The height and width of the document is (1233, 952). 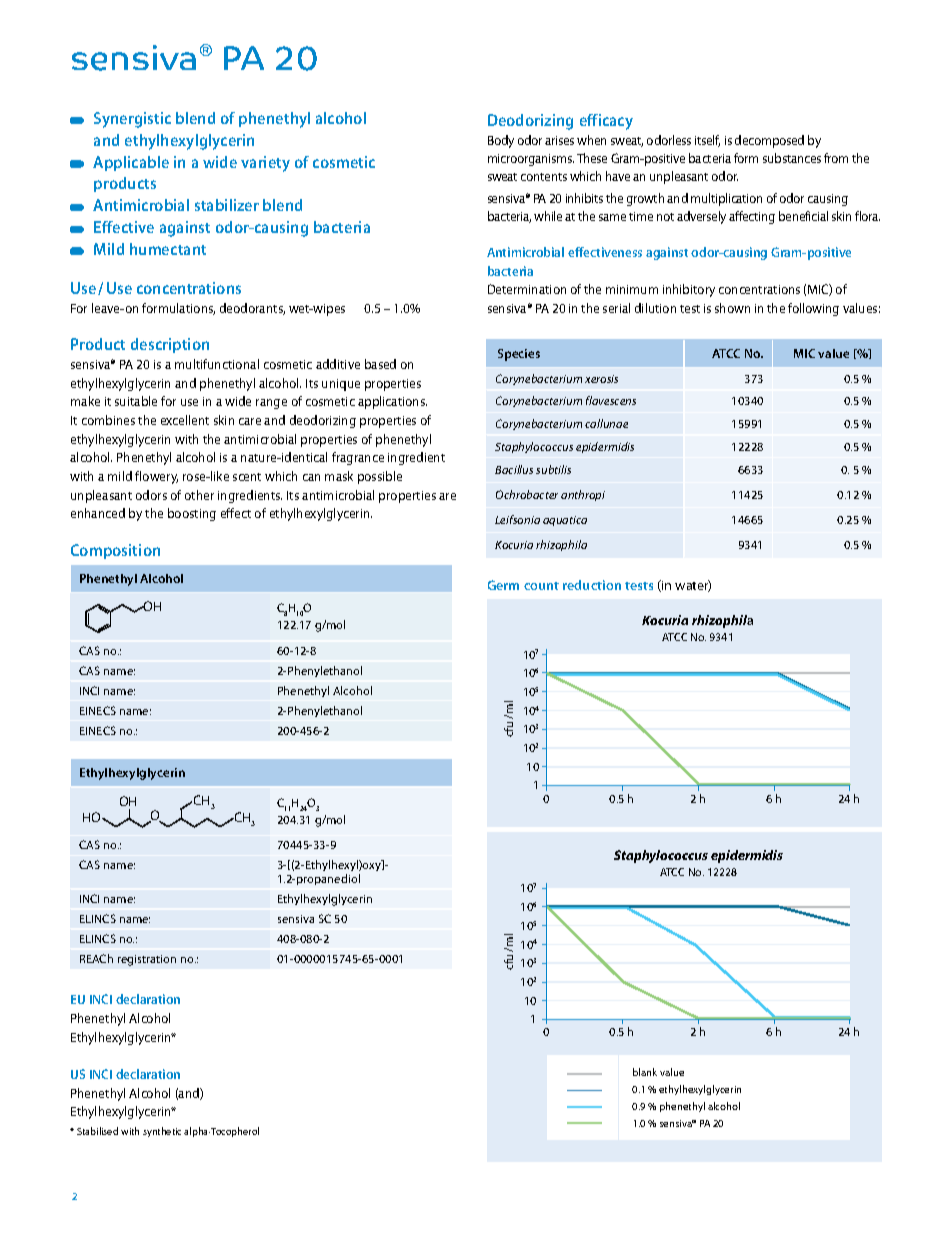 What do you see at coordinates (592, 585) in the document?
I see `reduction` at bounding box center [592, 585].
